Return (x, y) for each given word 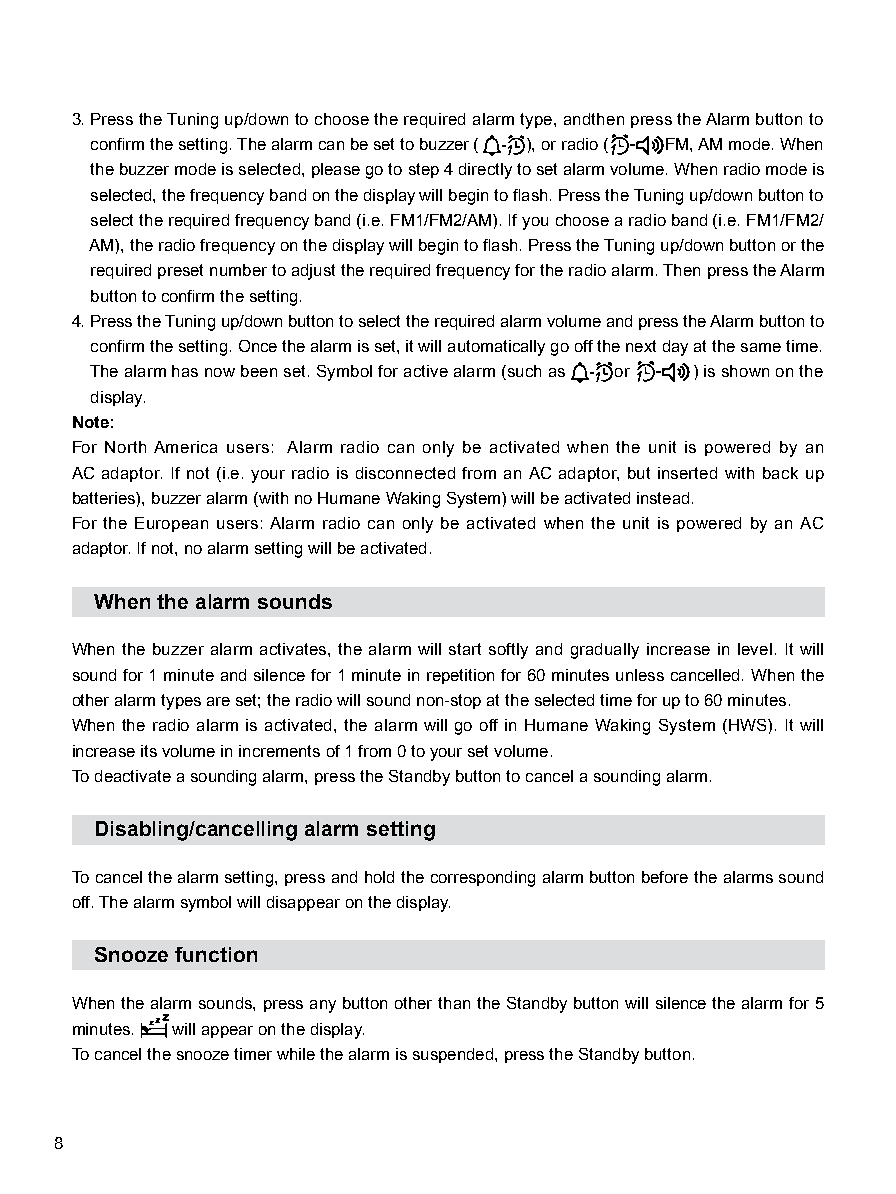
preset (180, 271)
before (665, 877)
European (171, 524)
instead (663, 498)
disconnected (405, 473)
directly (485, 171)
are (218, 701)
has (185, 371)
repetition (460, 676)
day (675, 348)
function (216, 954)
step (424, 170)
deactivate (133, 776)
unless (640, 675)
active (426, 371)
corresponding (483, 879)
